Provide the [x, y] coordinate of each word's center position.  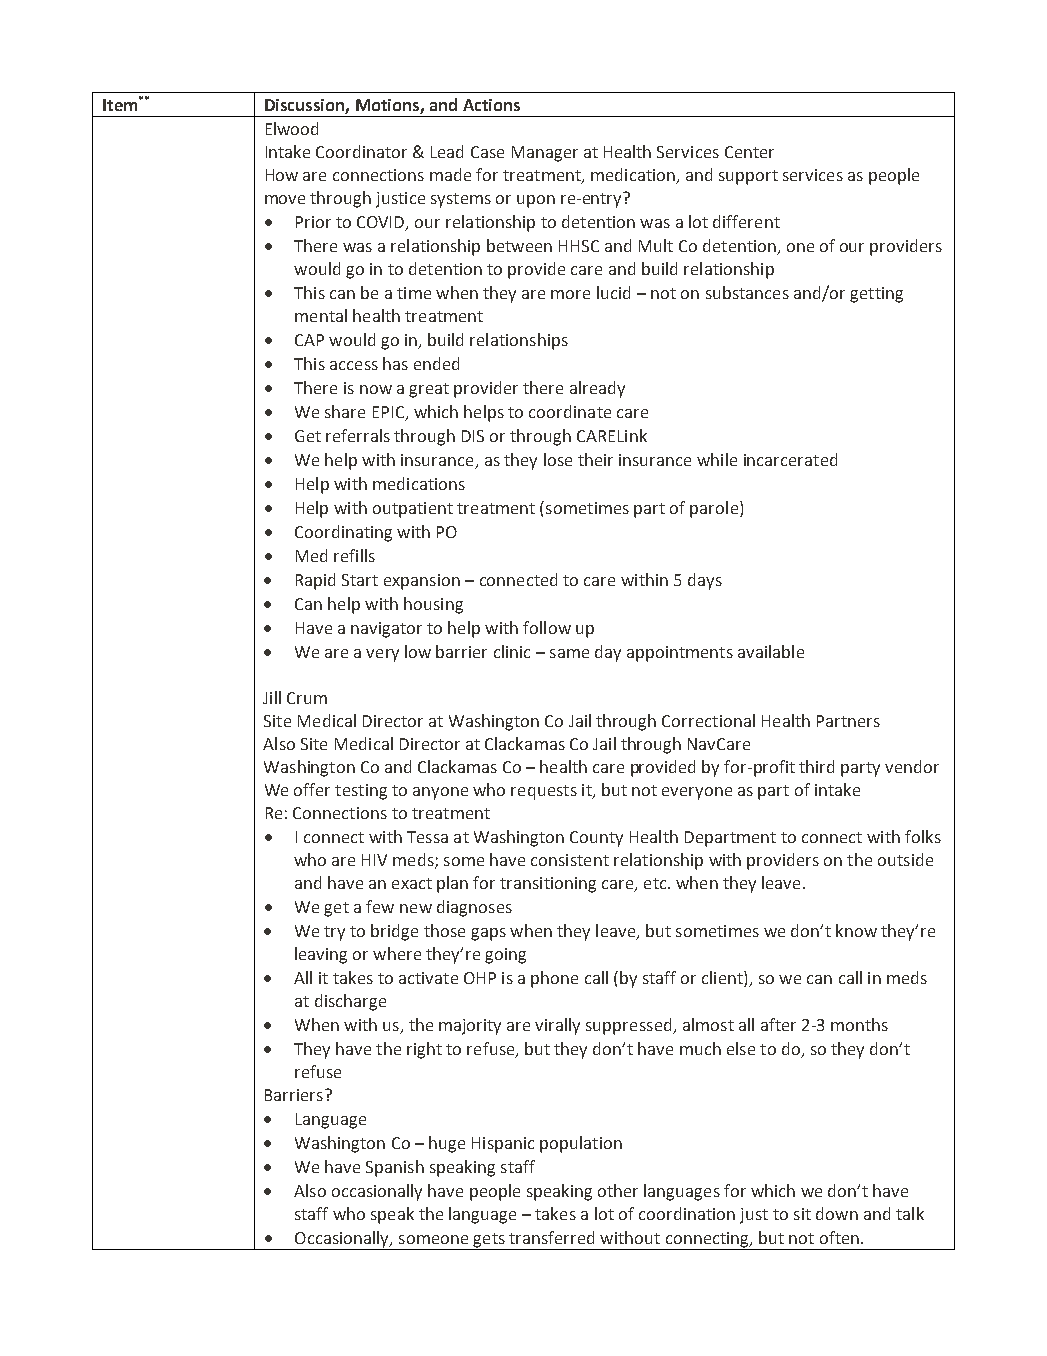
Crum [307, 698]
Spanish [395, 1168]
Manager [545, 154]
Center [749, 152]
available [771, 651]
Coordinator [361, 151]
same [569, 653]
